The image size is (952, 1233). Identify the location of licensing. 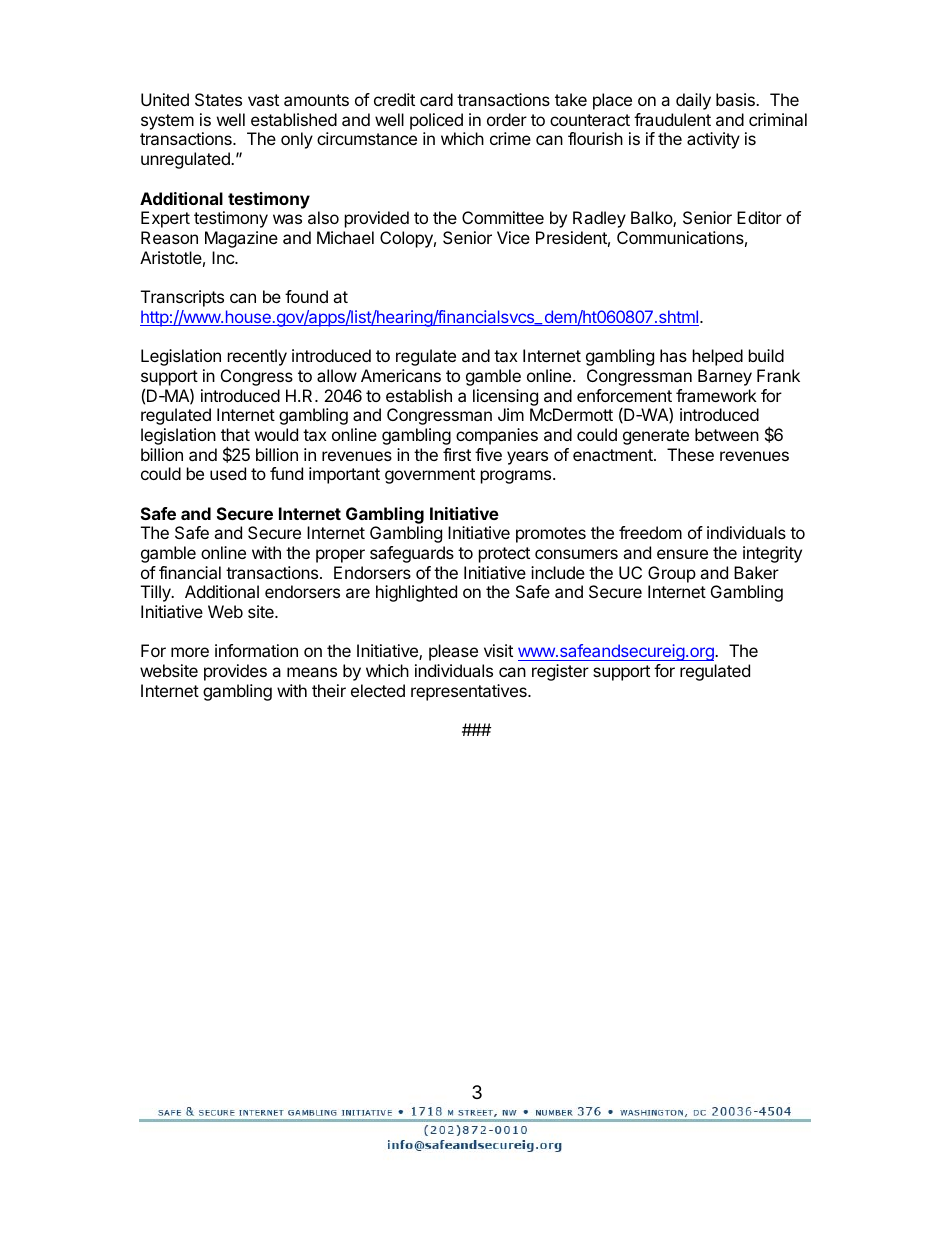
(505, 397).
